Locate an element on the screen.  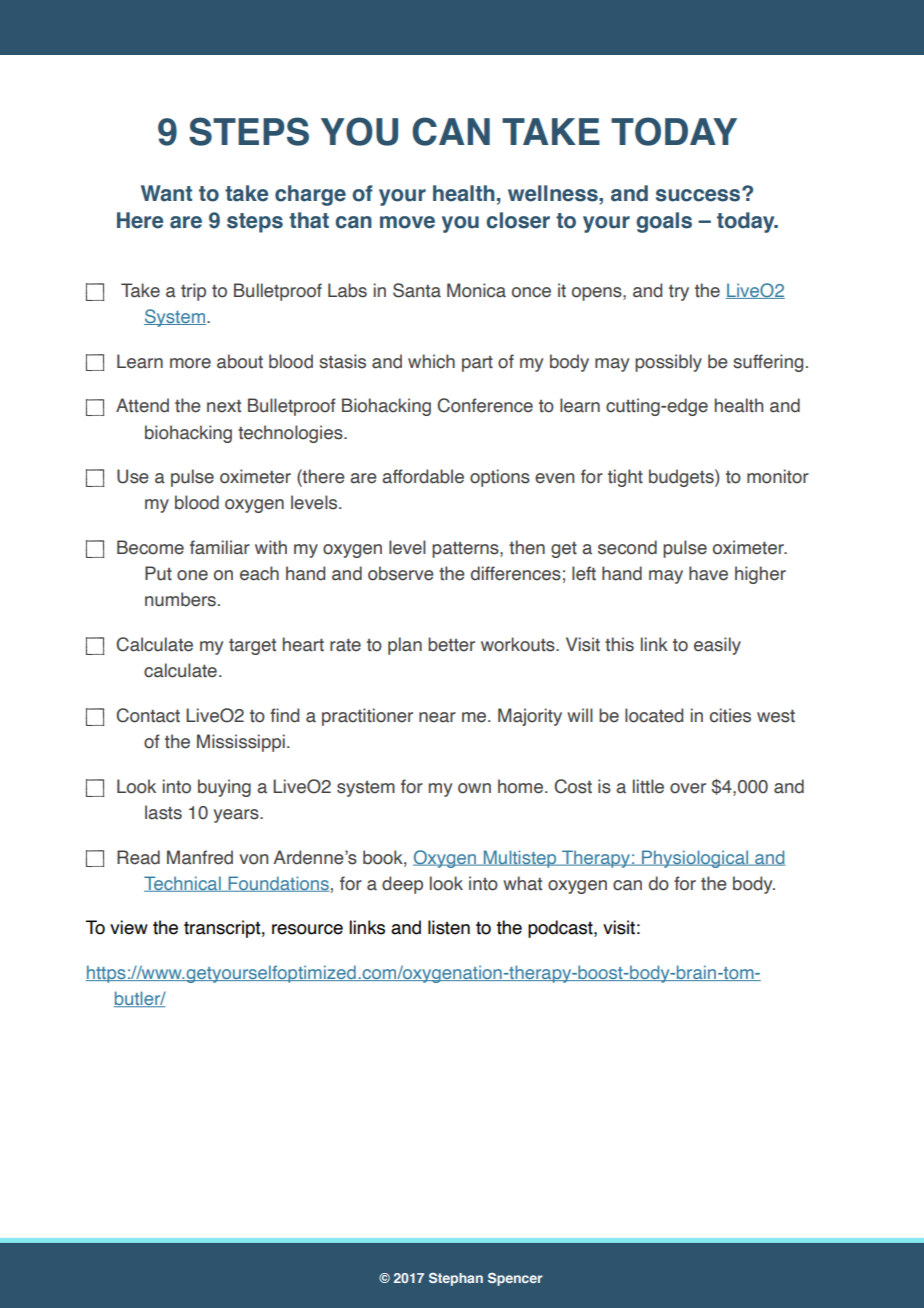
familiar is located at coordinates (220, 547).
